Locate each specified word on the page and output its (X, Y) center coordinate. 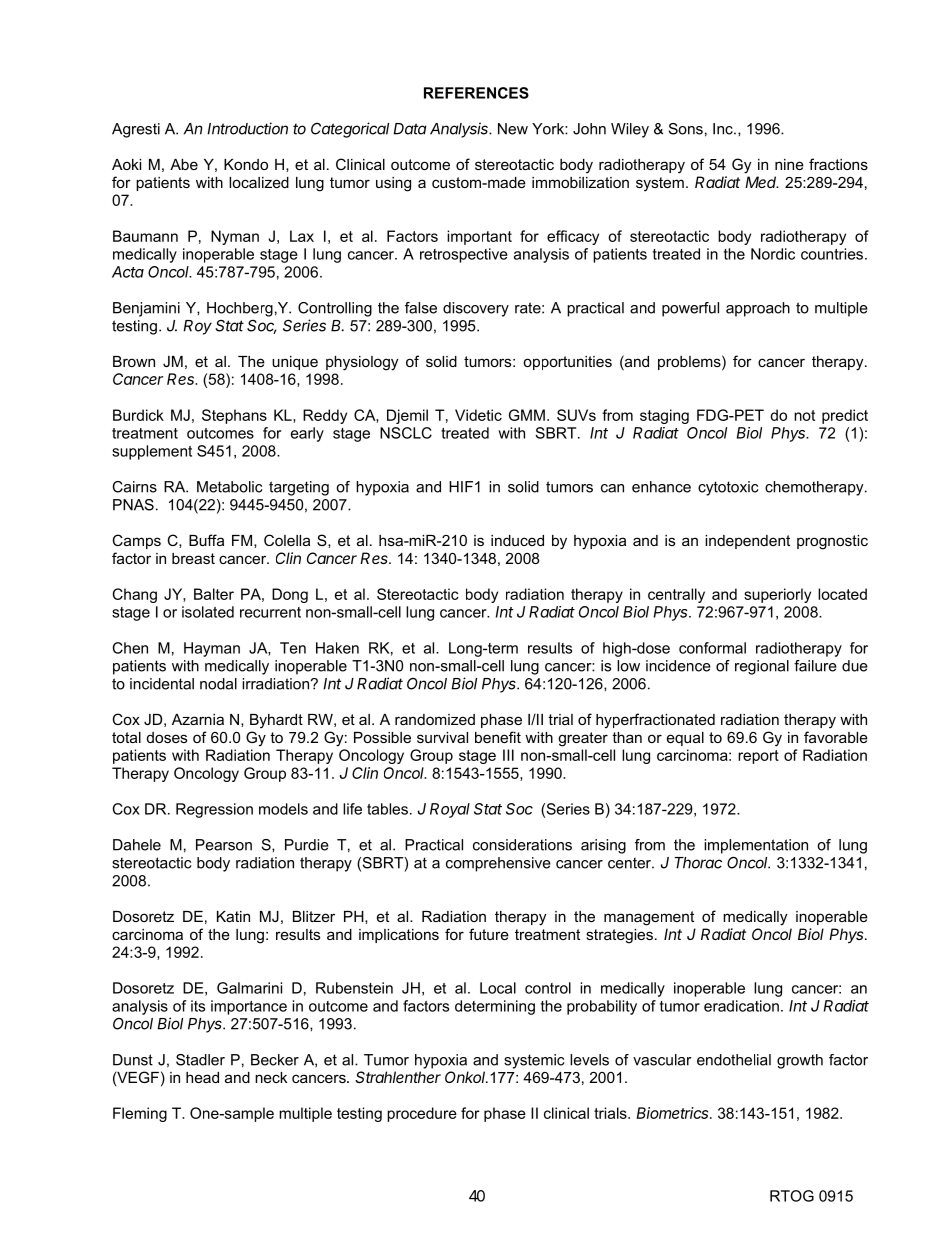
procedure (422, 1114)
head (202, 1077)
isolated (208, 612)
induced (517, 540)
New (513, 129)
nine (789, 164)
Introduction (247, 128)
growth (800, 1061)
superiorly (777, 595)
